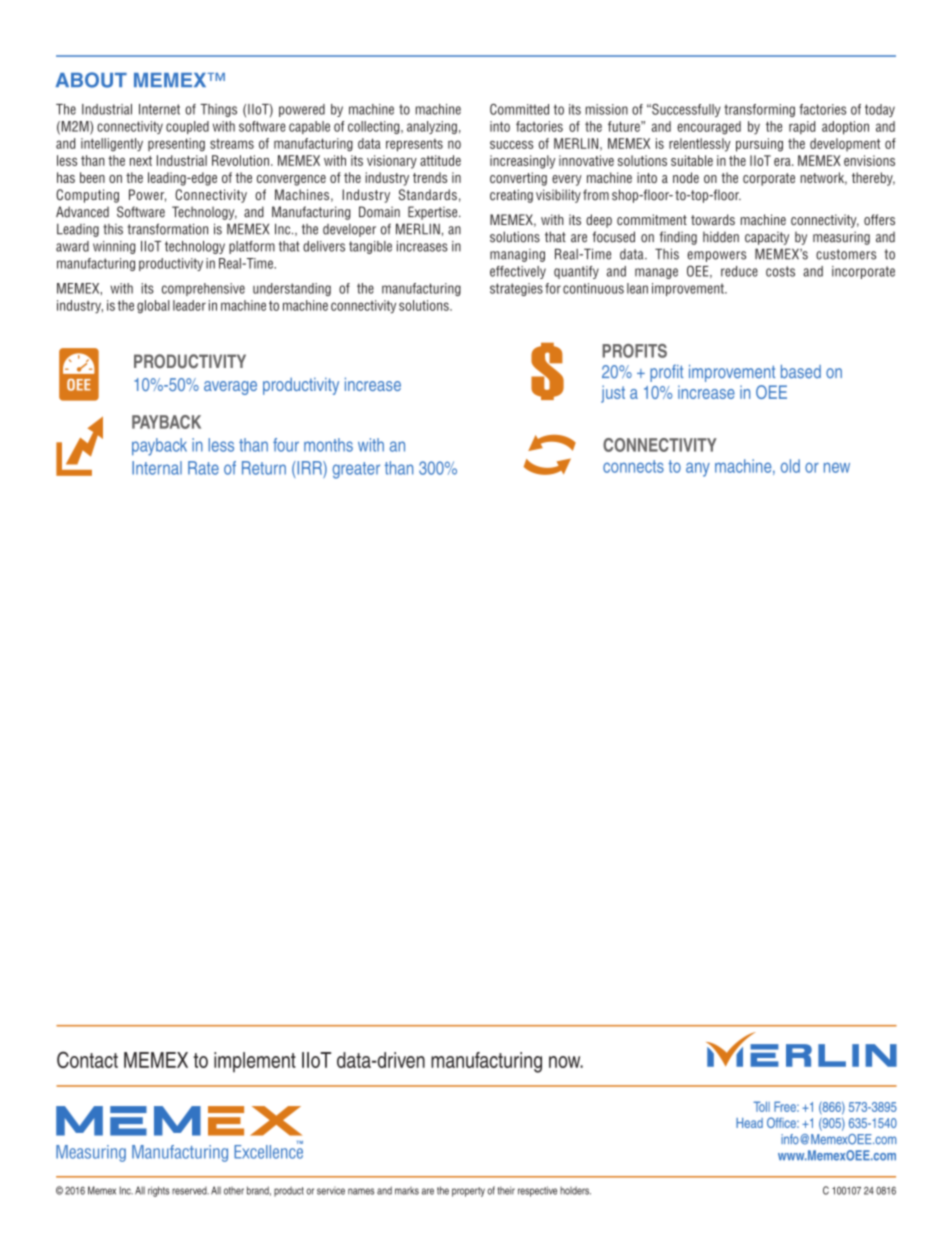 The width and height of the page is (952, 1233). What do you see at coordinates (759, 110) in the page?
I see `transforming` at bounding box center [759, 110].
